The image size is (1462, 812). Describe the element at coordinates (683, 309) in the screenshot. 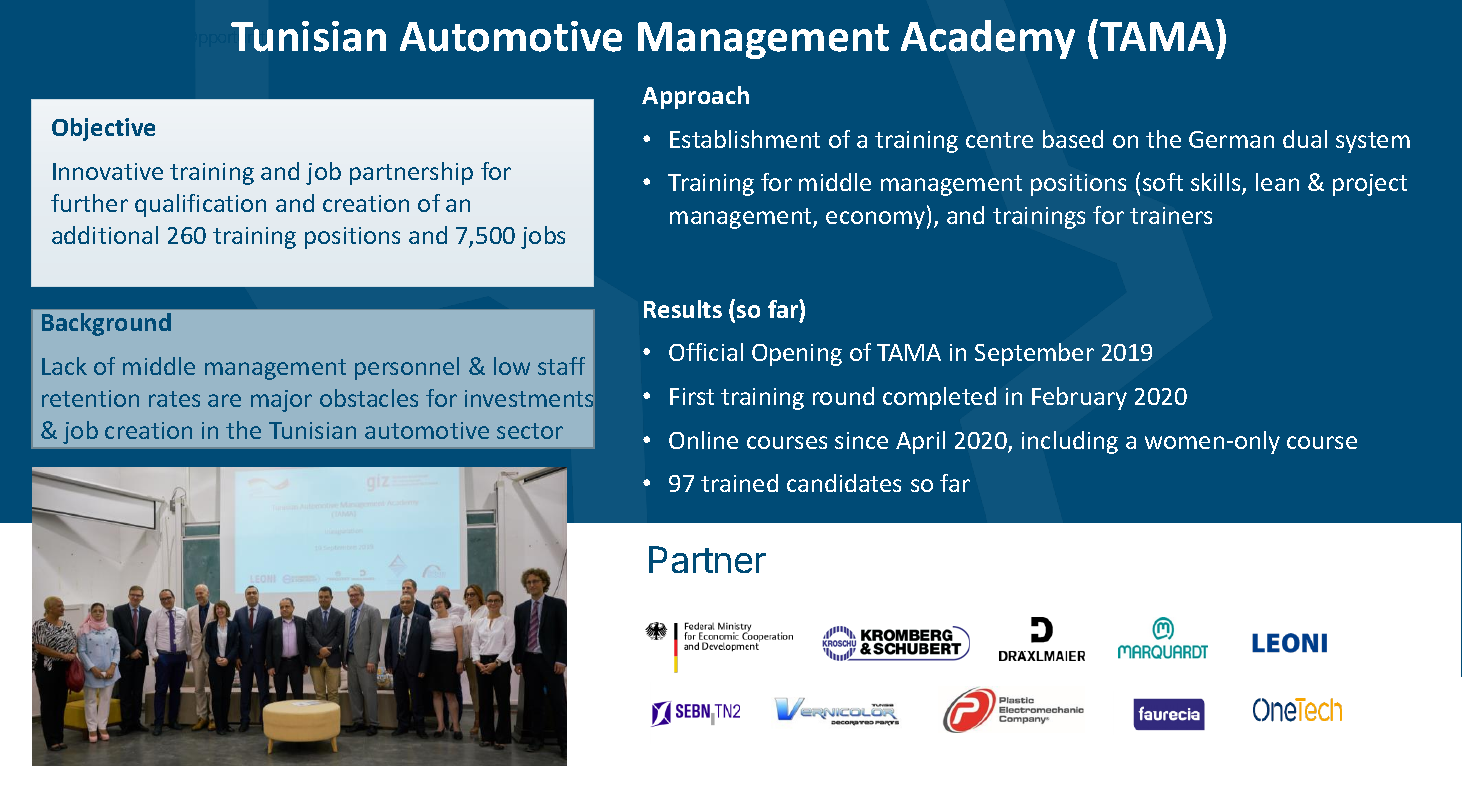

I see `Results` at that location.
